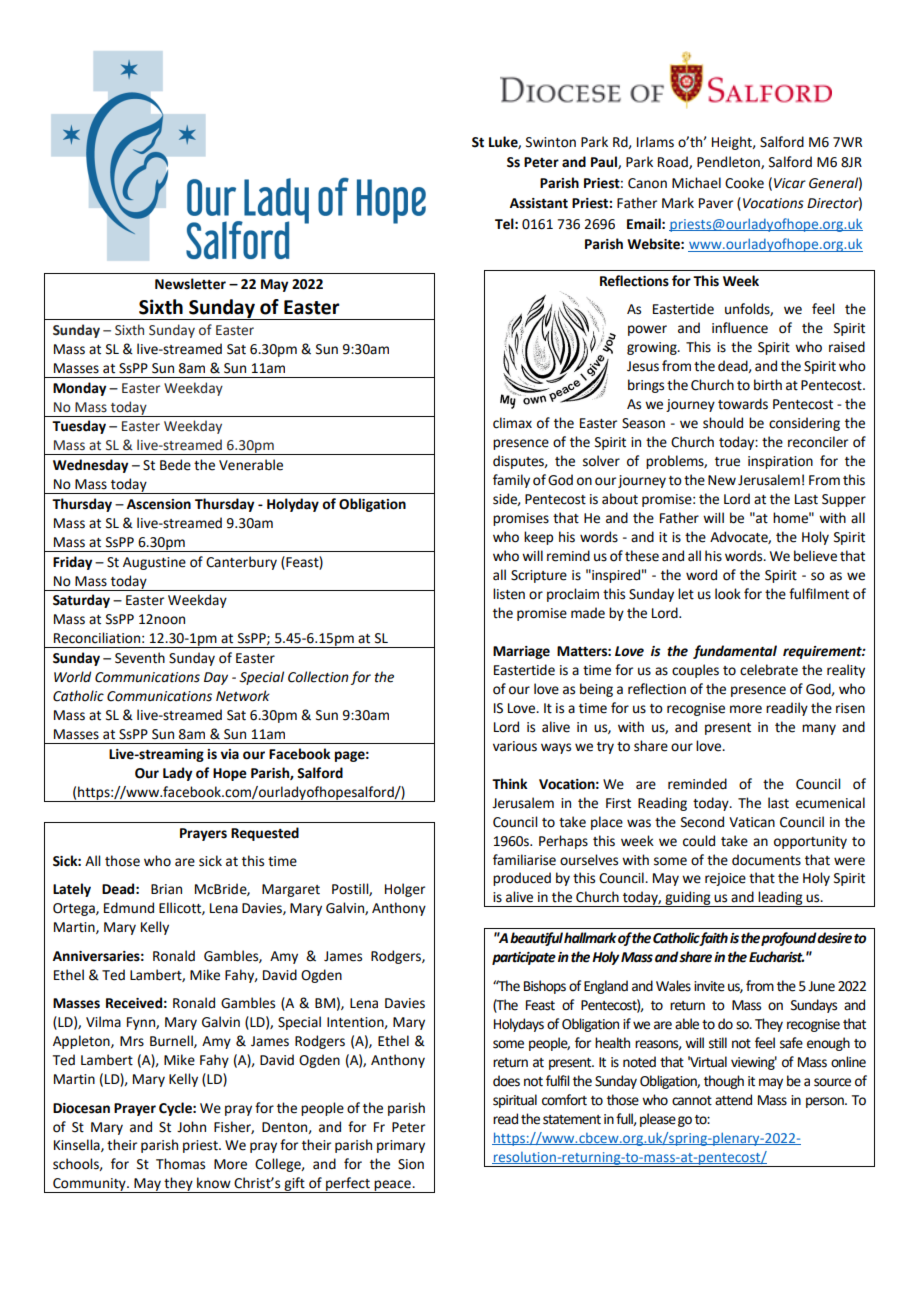 This screenshot has width=924, height=1308. Describe the element at coordinates (733, 1100) in the screenshot. I see `attend` at that location.
